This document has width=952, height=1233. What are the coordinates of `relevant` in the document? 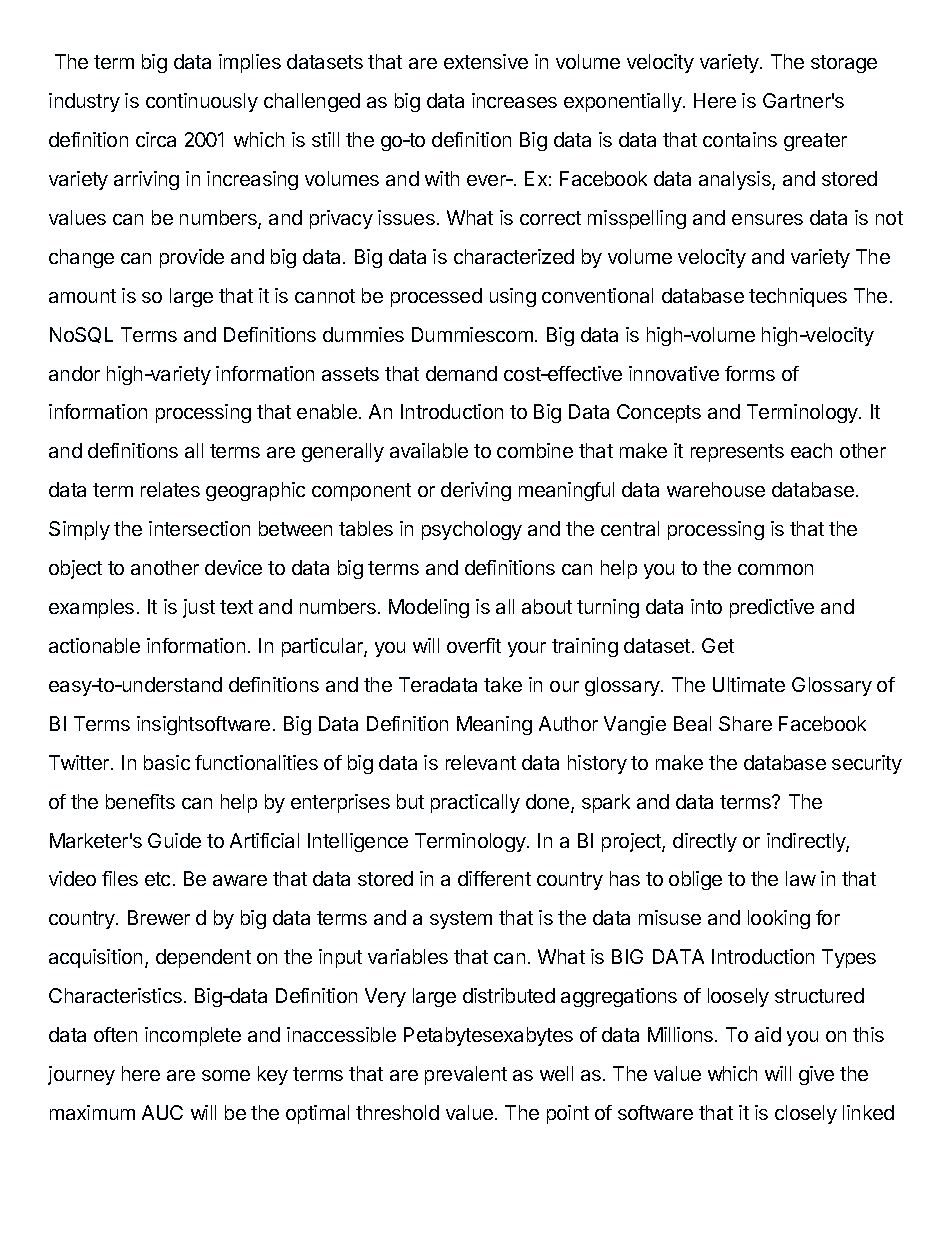 It's located at (481, 762).
